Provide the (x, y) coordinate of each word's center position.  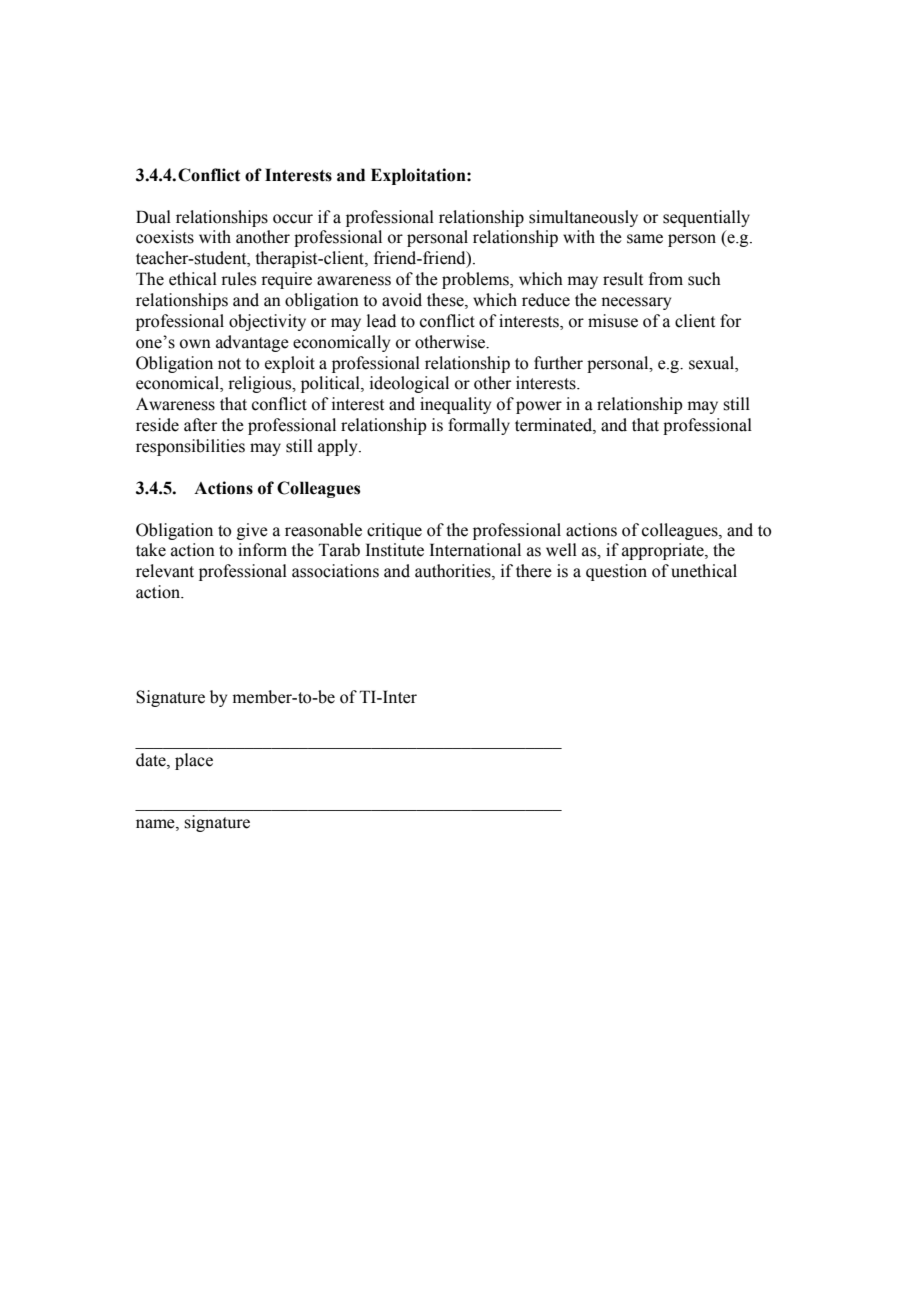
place (194, 761)
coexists (165, 237)
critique (394, 531)
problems (476, 280)
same (645, 239)
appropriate (664, 551)
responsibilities (190, 447)
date (152, 760)
